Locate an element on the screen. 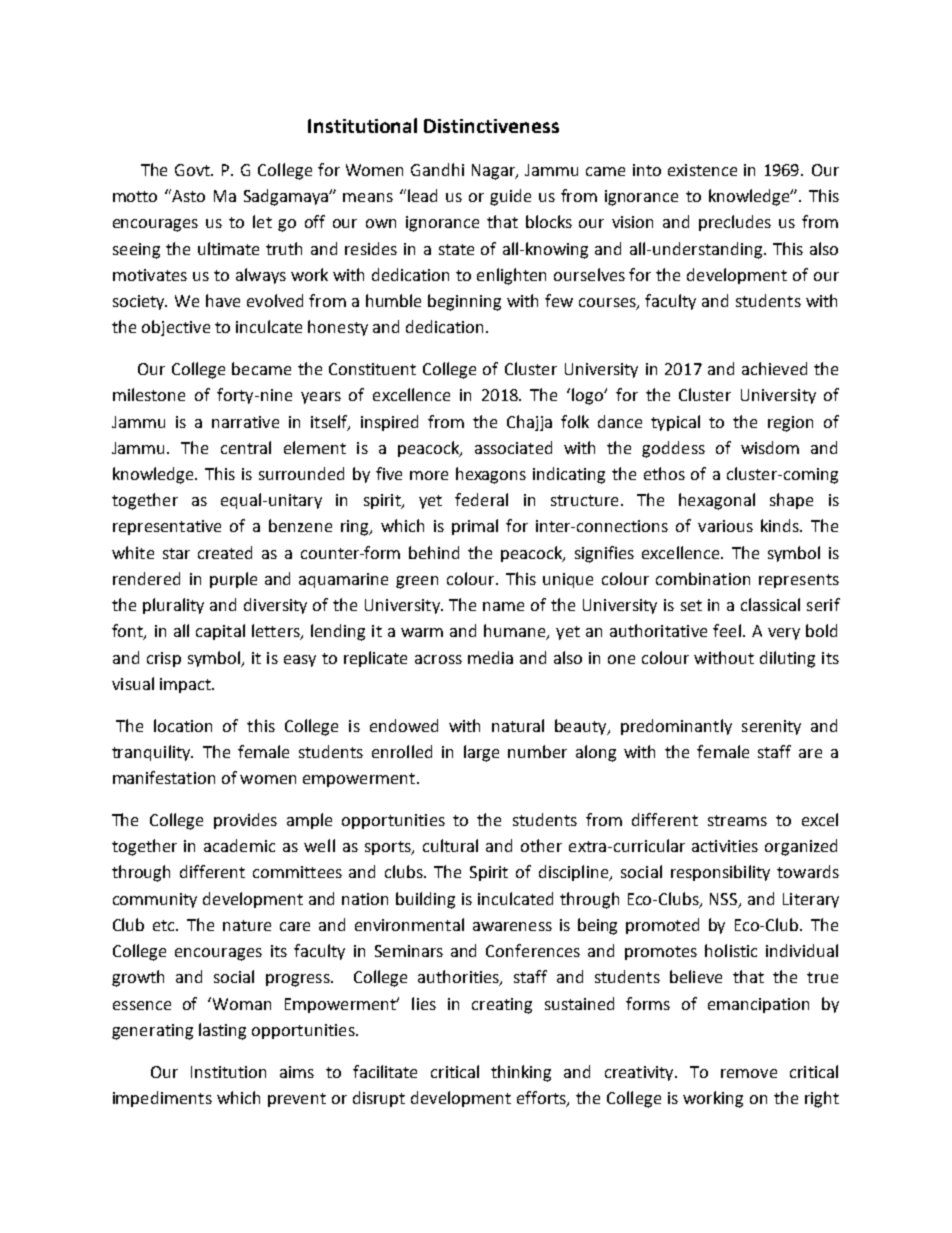  existence is located at coordinates (702, 170).
